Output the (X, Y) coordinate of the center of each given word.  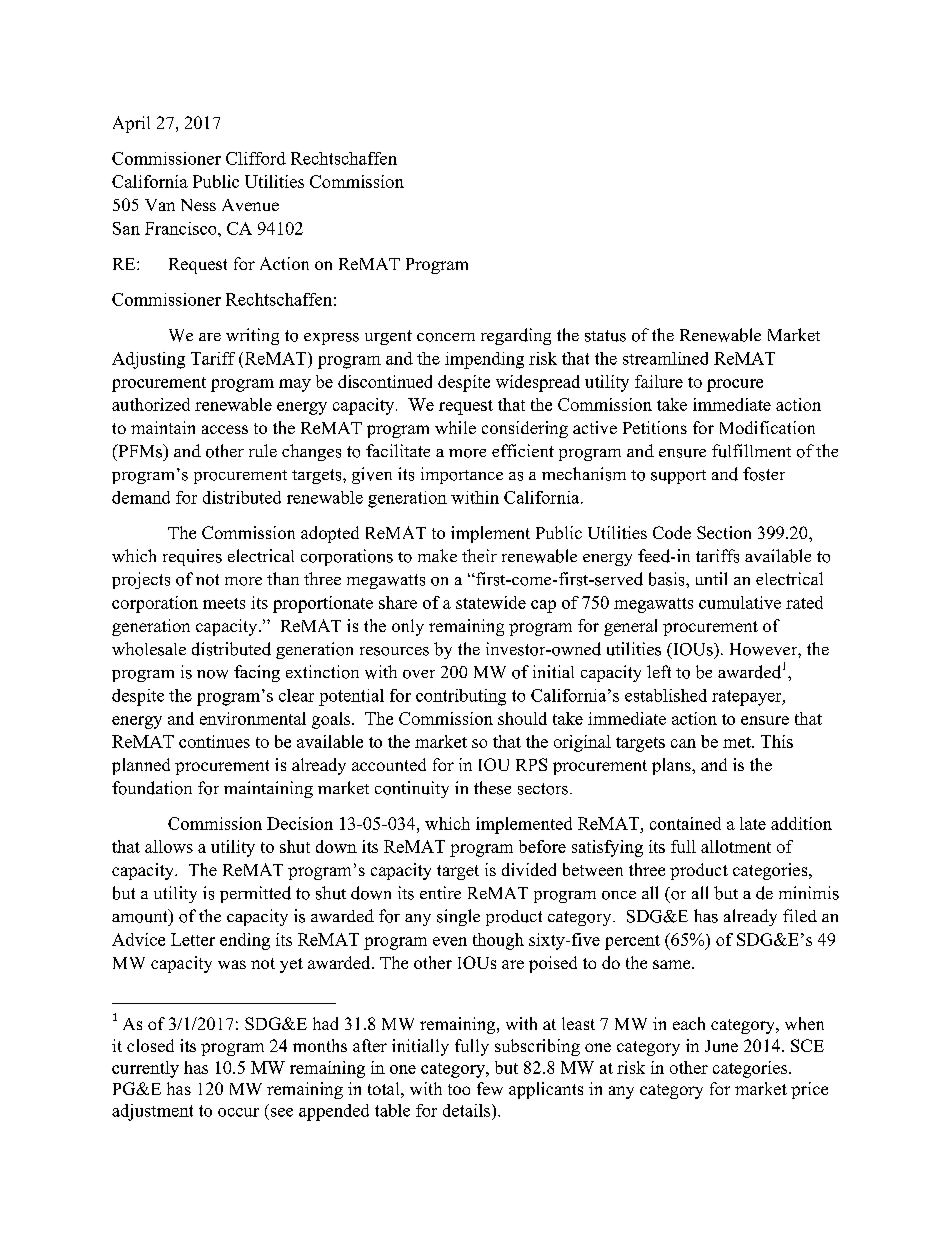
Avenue (250, 205)
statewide (491, 602)
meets (224, 603)
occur (238, 1112)
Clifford (256, 158)
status (605, 336)
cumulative (740, 602)
